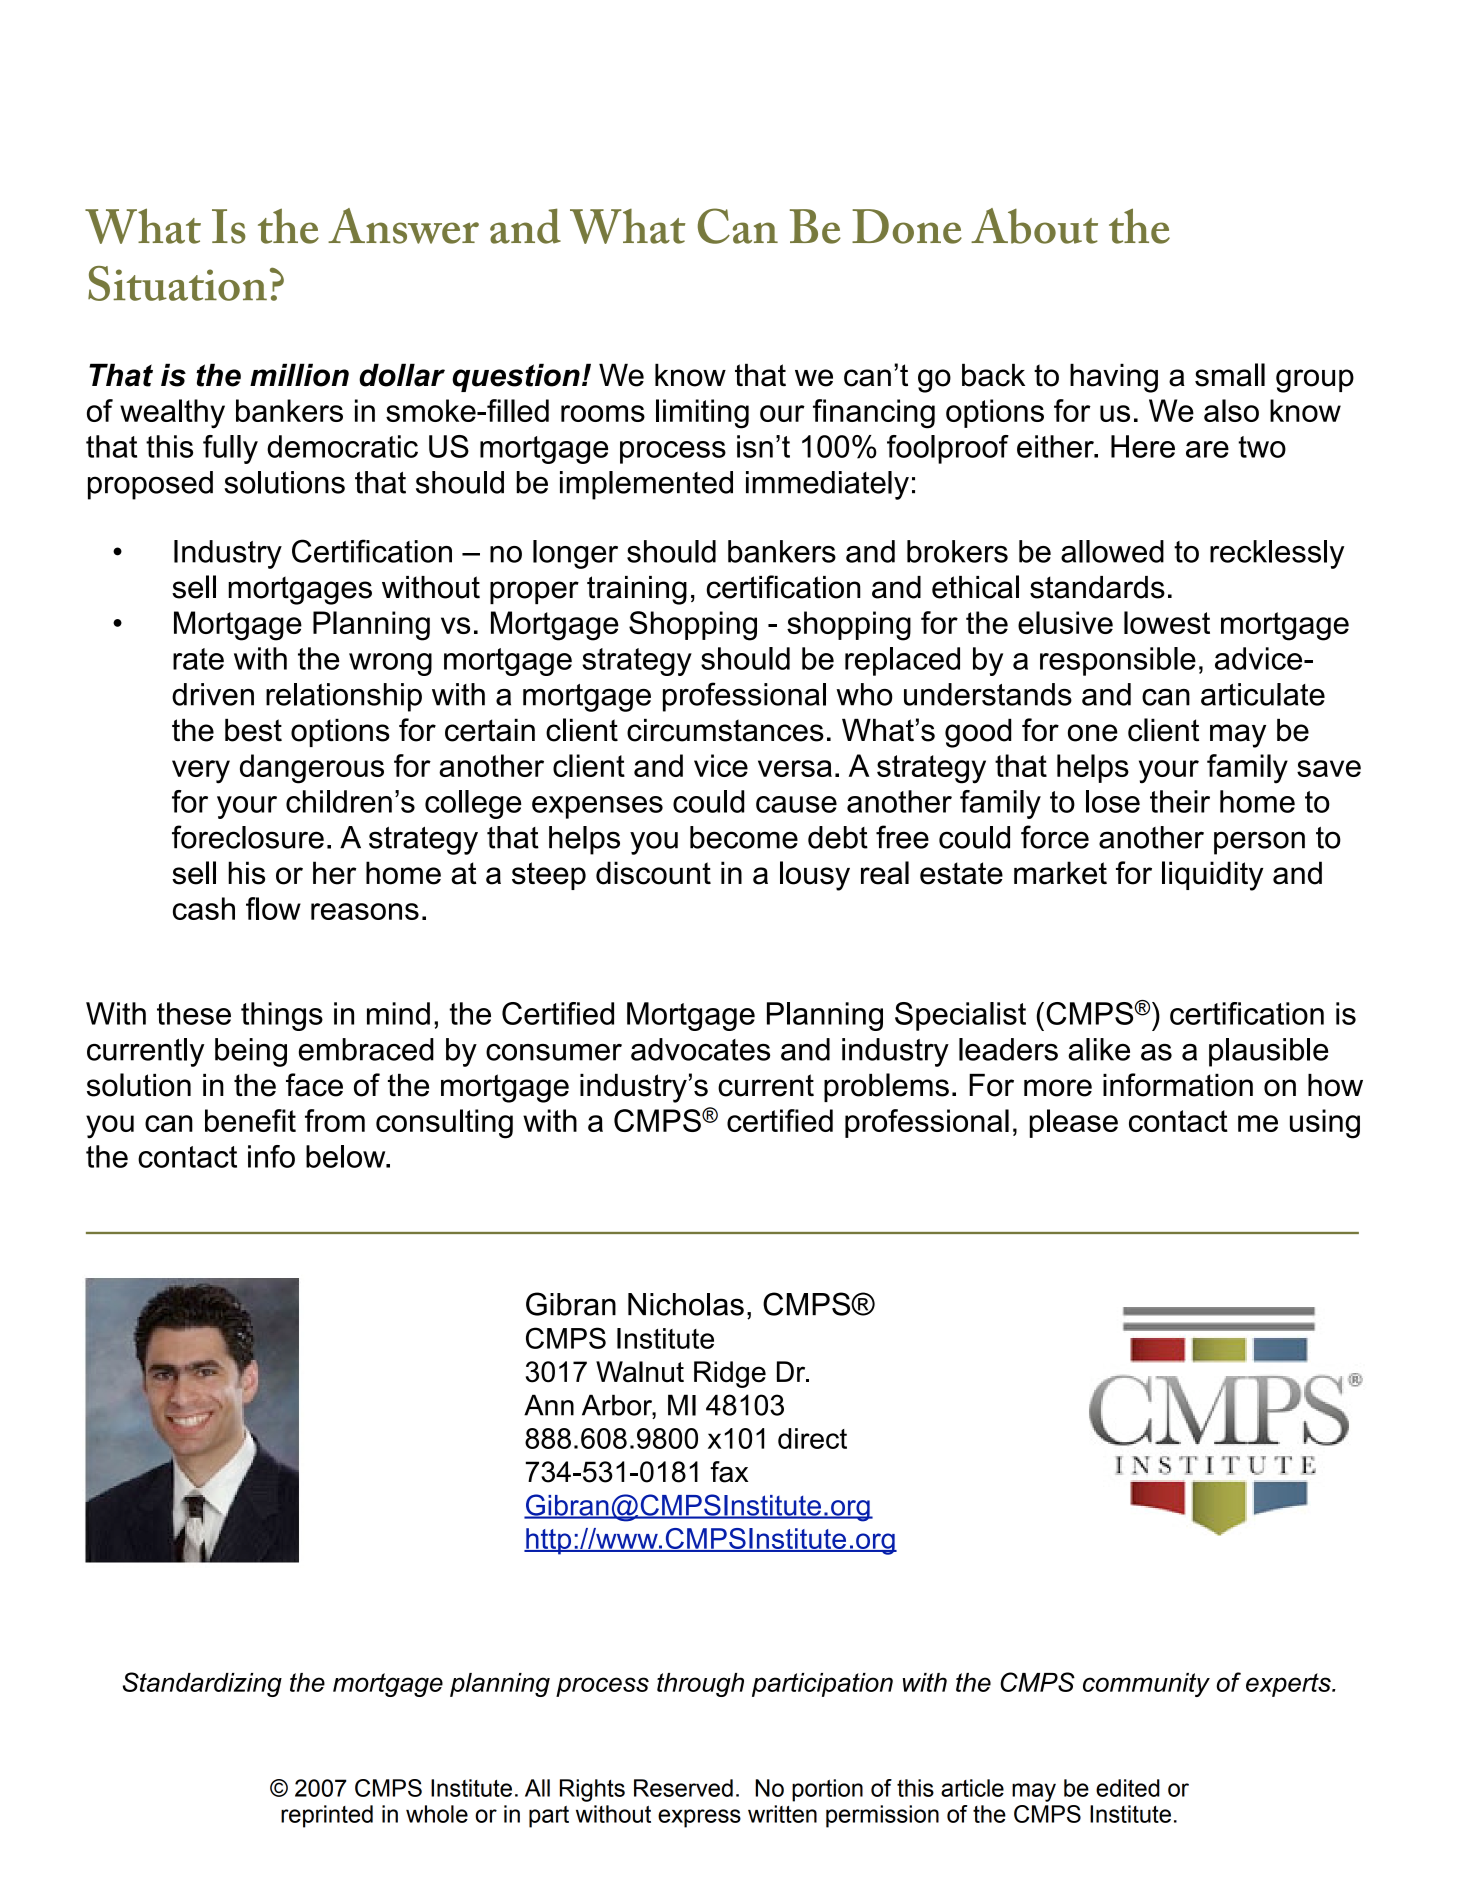  What do you see at coordinates (312, 769) in the page?
I see `dangerous` at bounding box center [312, 769].
